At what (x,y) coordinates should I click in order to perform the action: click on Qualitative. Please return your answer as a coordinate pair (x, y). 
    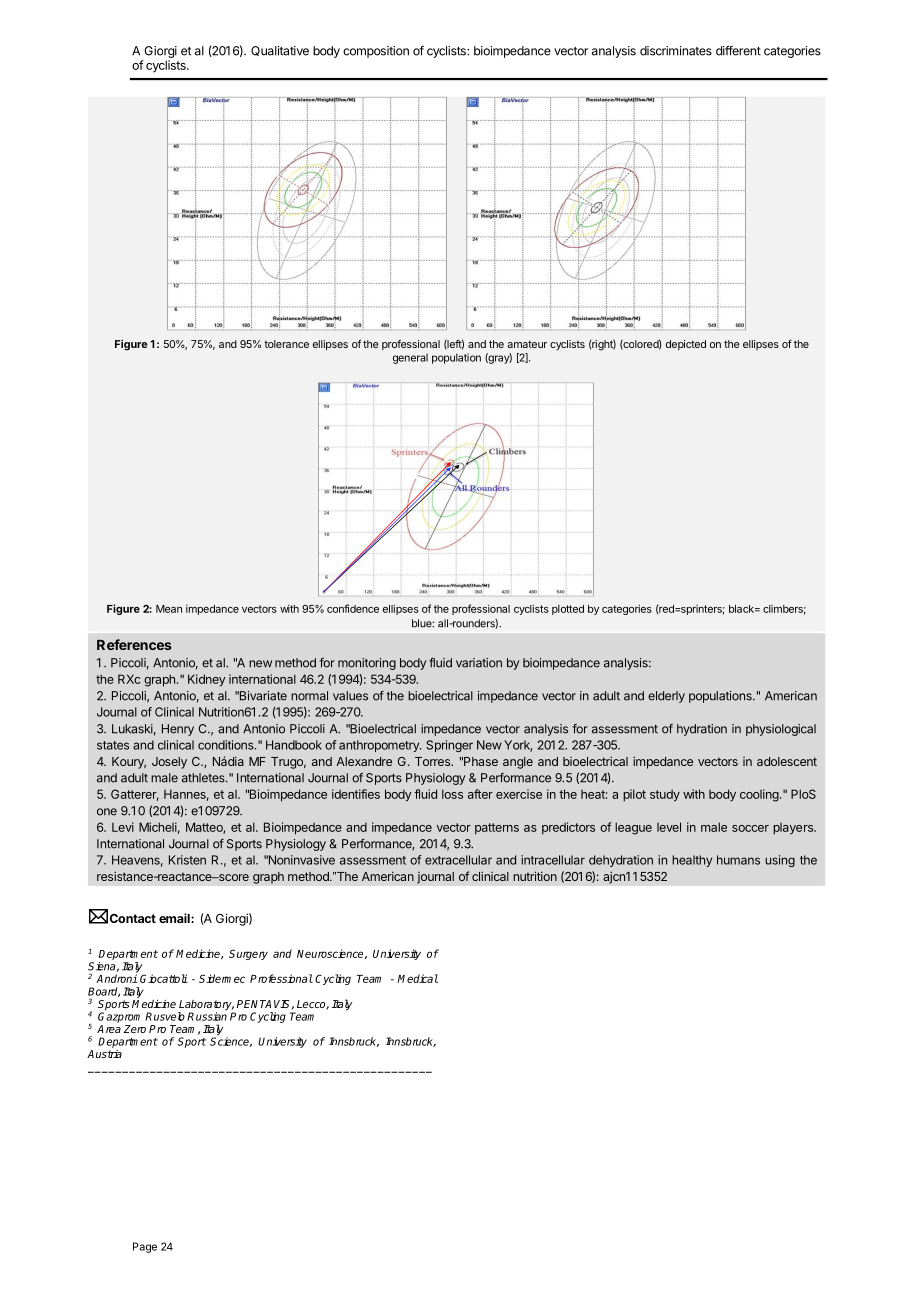
    Looking at the image, I should click on (280, 51).
